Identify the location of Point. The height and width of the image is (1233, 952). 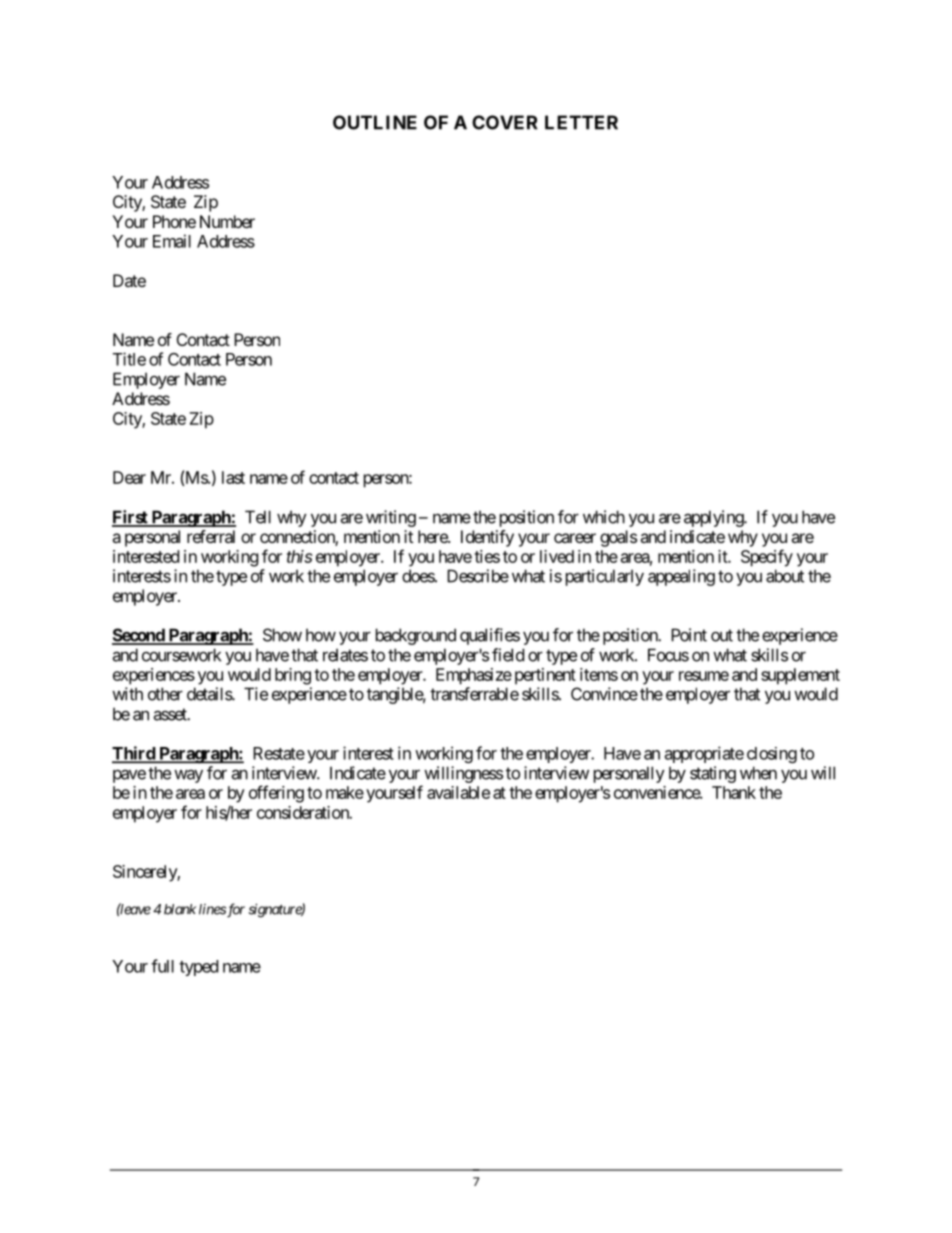
(689, 635).
